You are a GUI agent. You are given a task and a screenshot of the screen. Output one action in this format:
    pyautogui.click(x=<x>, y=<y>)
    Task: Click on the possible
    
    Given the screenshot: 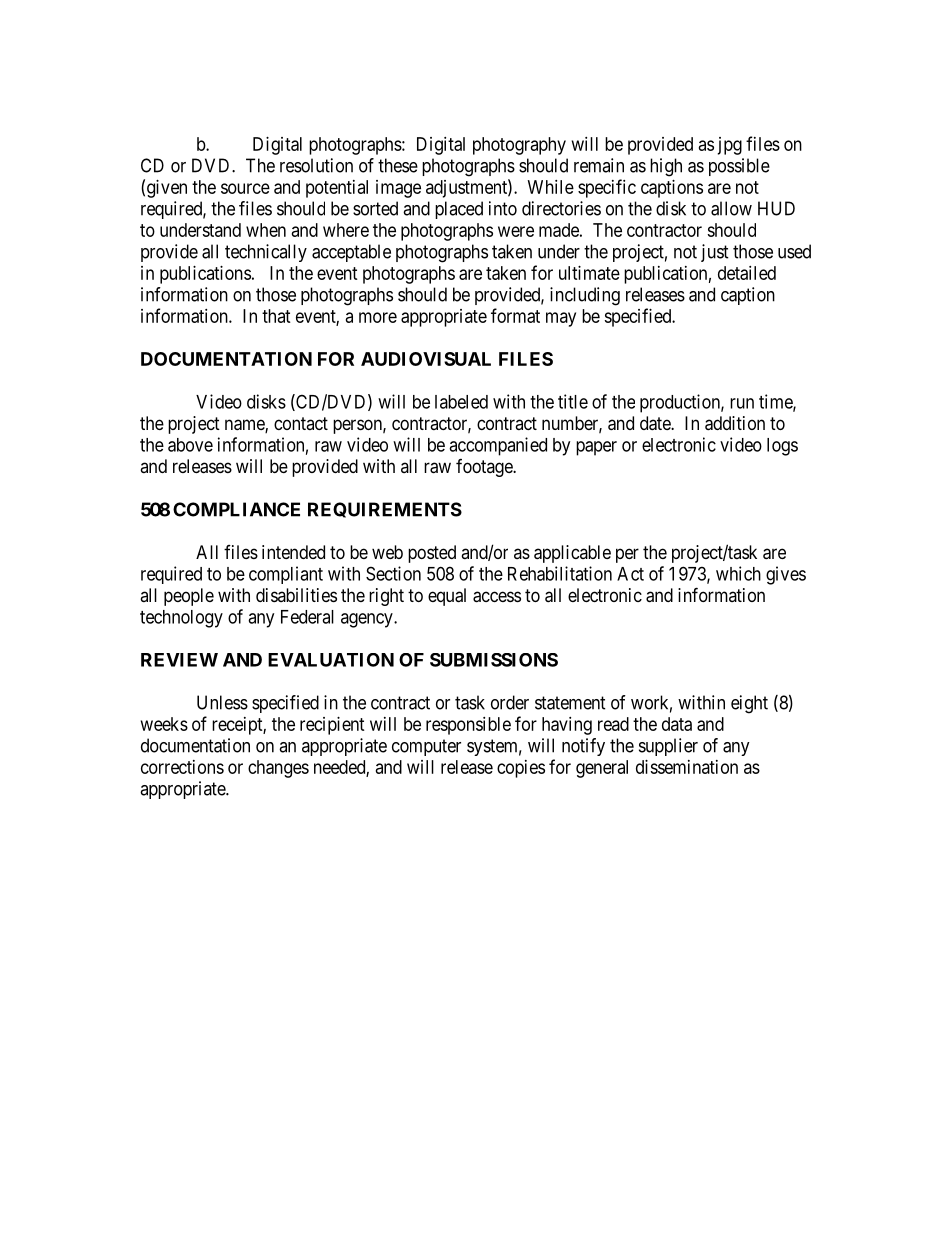 What is the action you would take?
    pyautogui.click(x=739, y=167)
